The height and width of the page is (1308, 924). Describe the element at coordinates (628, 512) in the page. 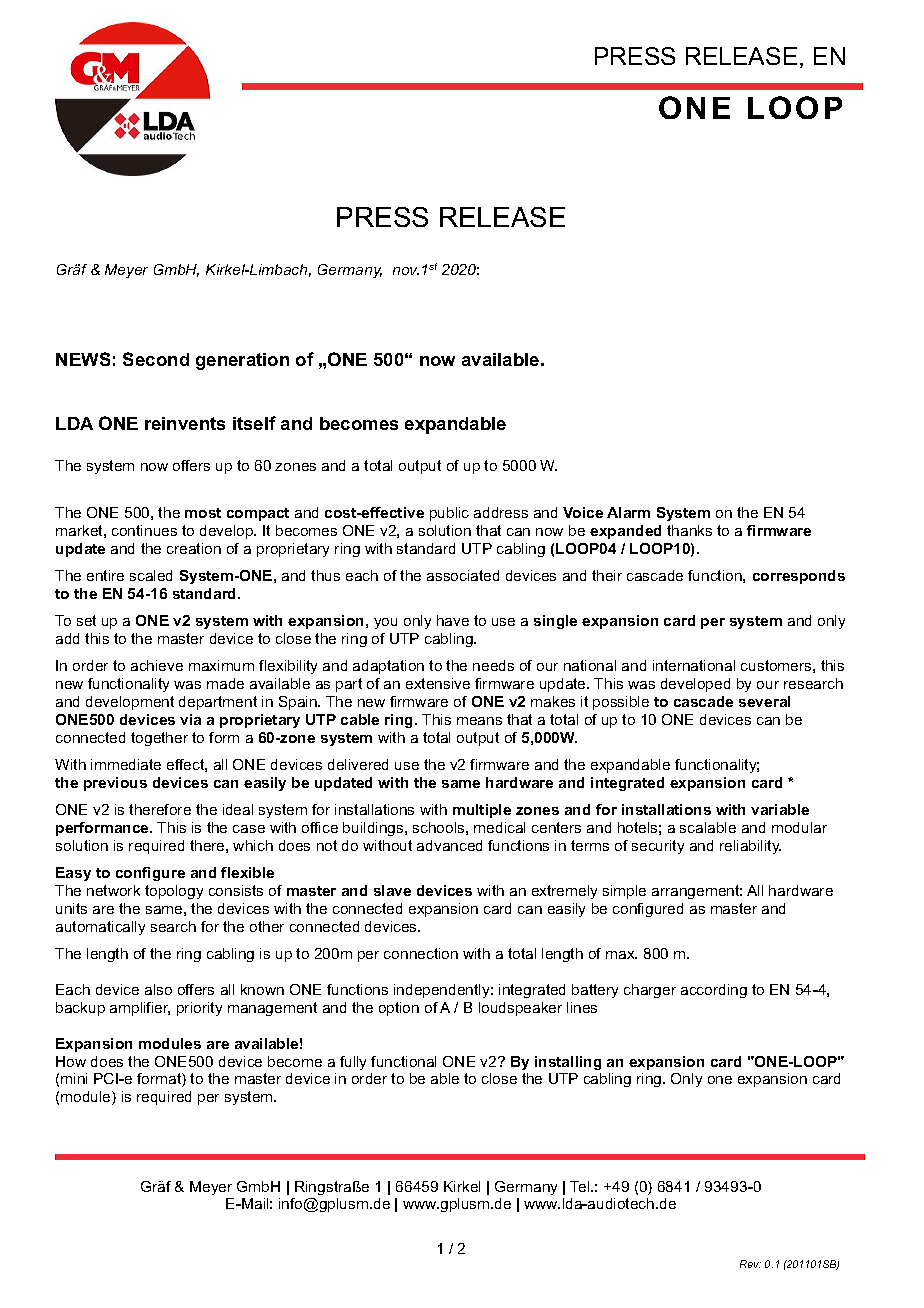

I see `Alarm` at that location.
